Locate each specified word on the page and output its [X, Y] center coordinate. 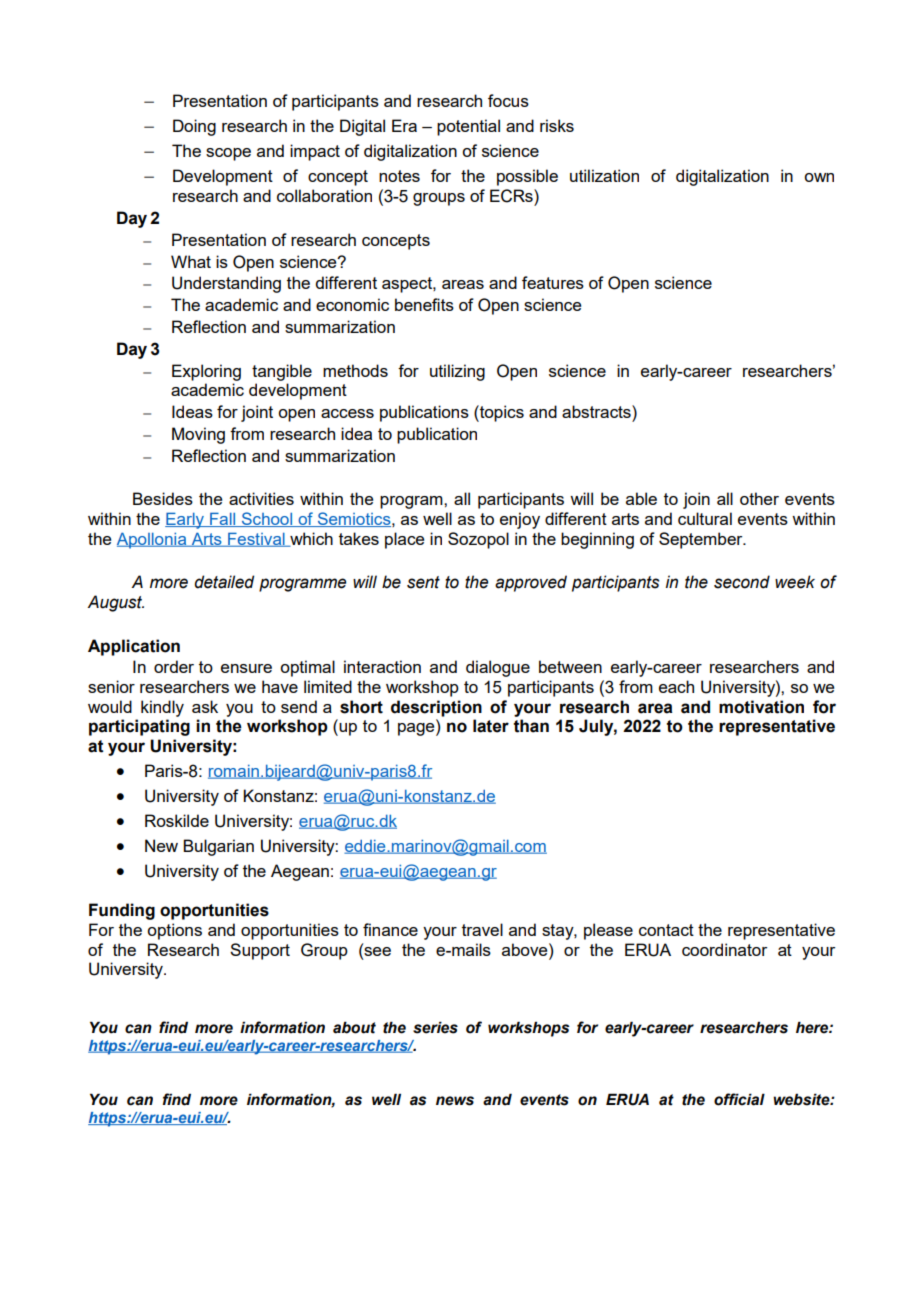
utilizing [457, 372]
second [742, 582]
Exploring [206, 372]
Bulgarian [218, 847]
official [739, 1099]
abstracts [597, 411]
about [354, 1027]
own [819, 177]
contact [666, 930]
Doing [194, 127]
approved [531, 583]
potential [468, 127]
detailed [224, 582]
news [455, 1101]
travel [482, 929]
